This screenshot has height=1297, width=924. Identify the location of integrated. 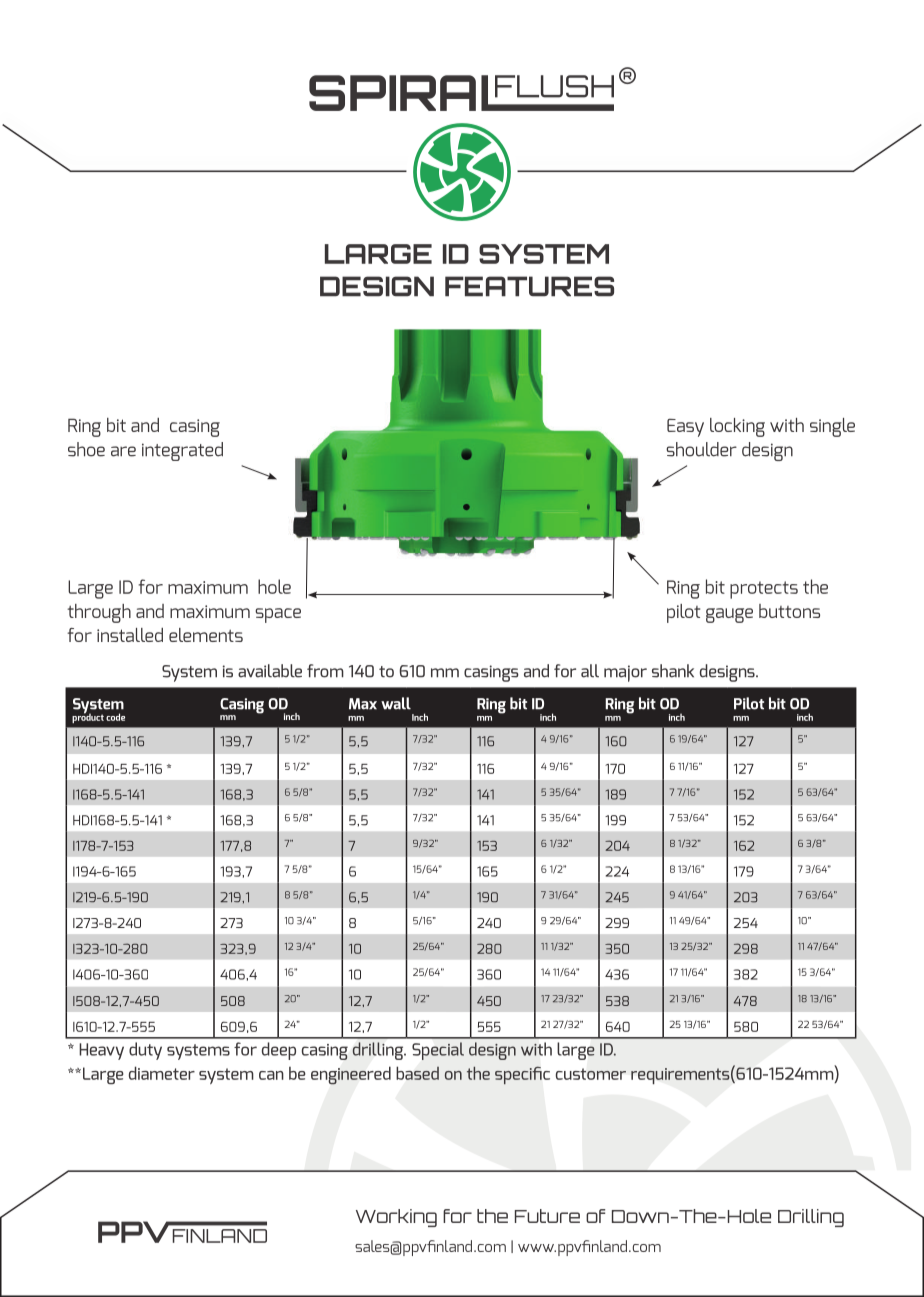
(182, 451).
